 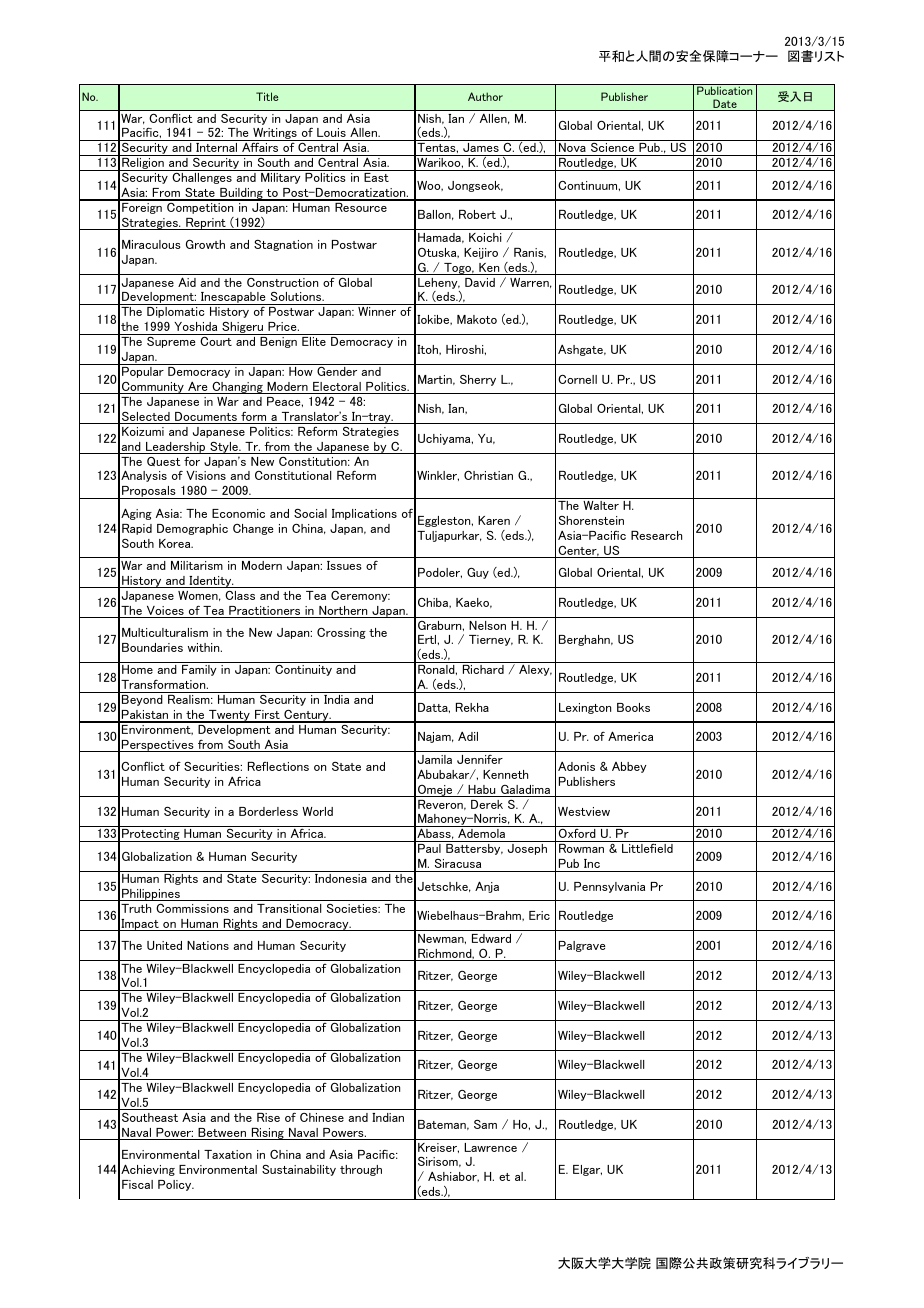 I want to click on Taxation, so click(x=228, y=1154).
